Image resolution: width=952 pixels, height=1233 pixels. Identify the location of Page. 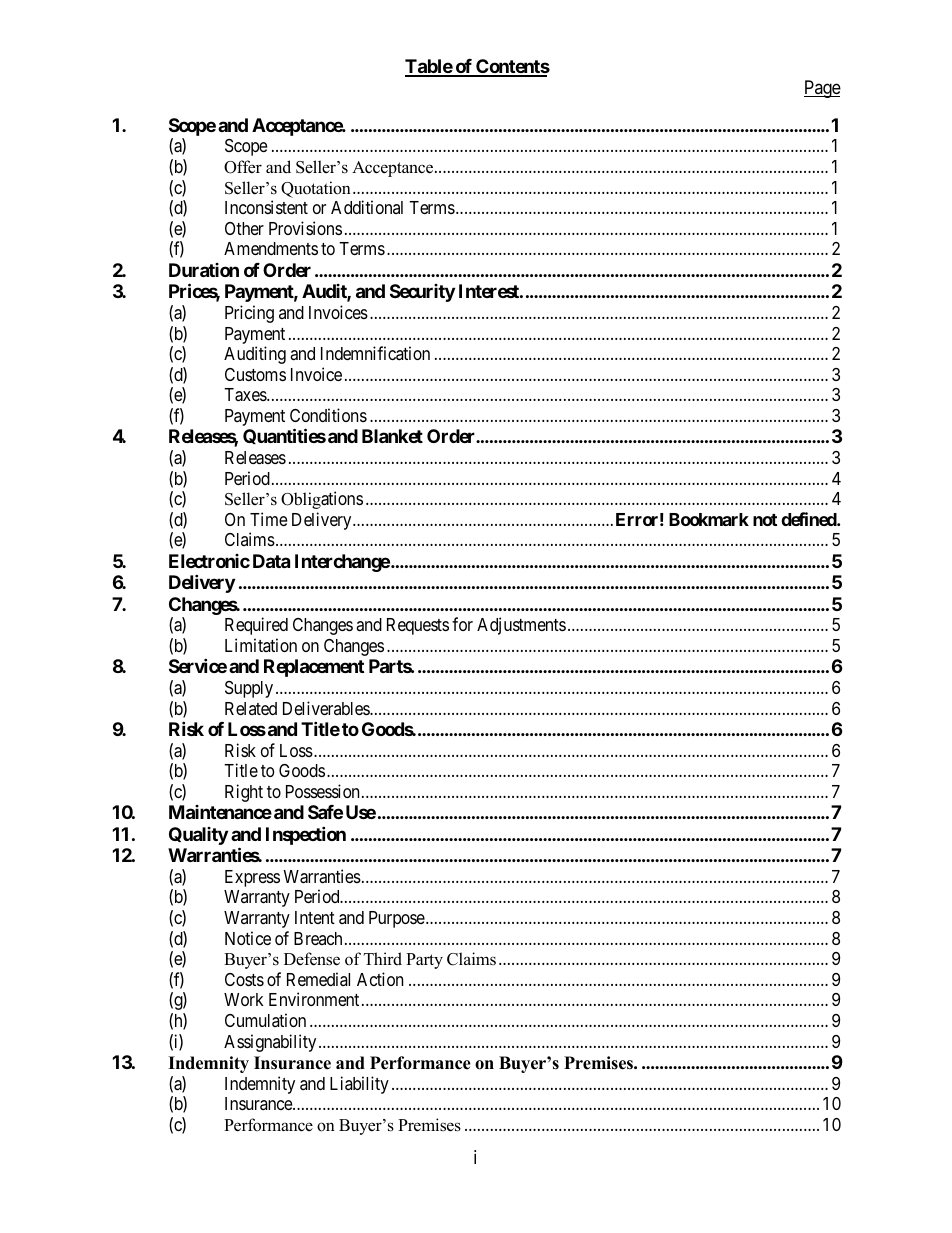
(822, 89).
